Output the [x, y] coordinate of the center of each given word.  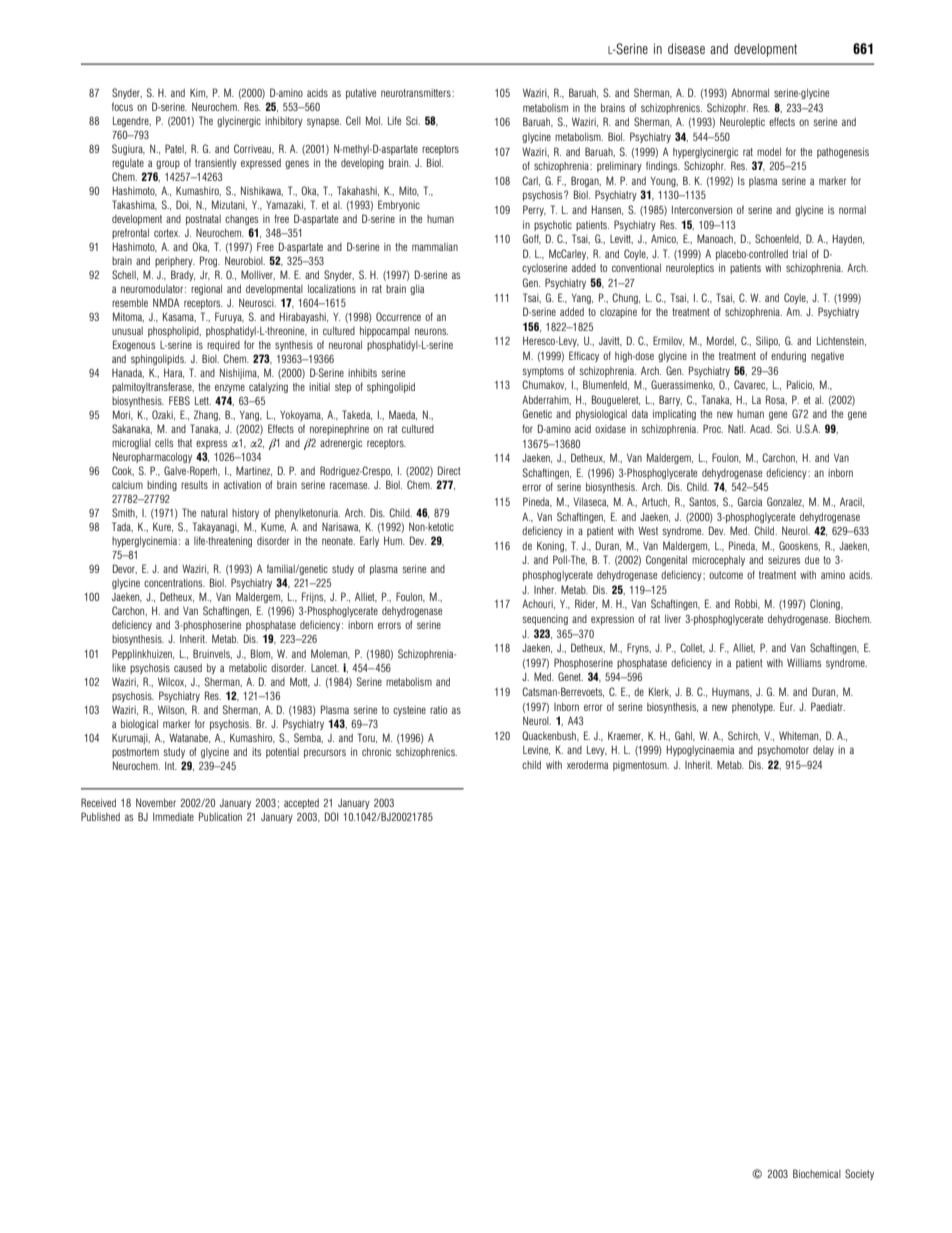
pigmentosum [641, 766]
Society [859, 1174]
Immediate [173, 817]
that [185, 443]
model [769, 151]
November [156, 802]
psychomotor [783, 751]
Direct [449, 470]
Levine [536, 750]
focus [122, 106]
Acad [761, 429]
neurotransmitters [417, 93]
